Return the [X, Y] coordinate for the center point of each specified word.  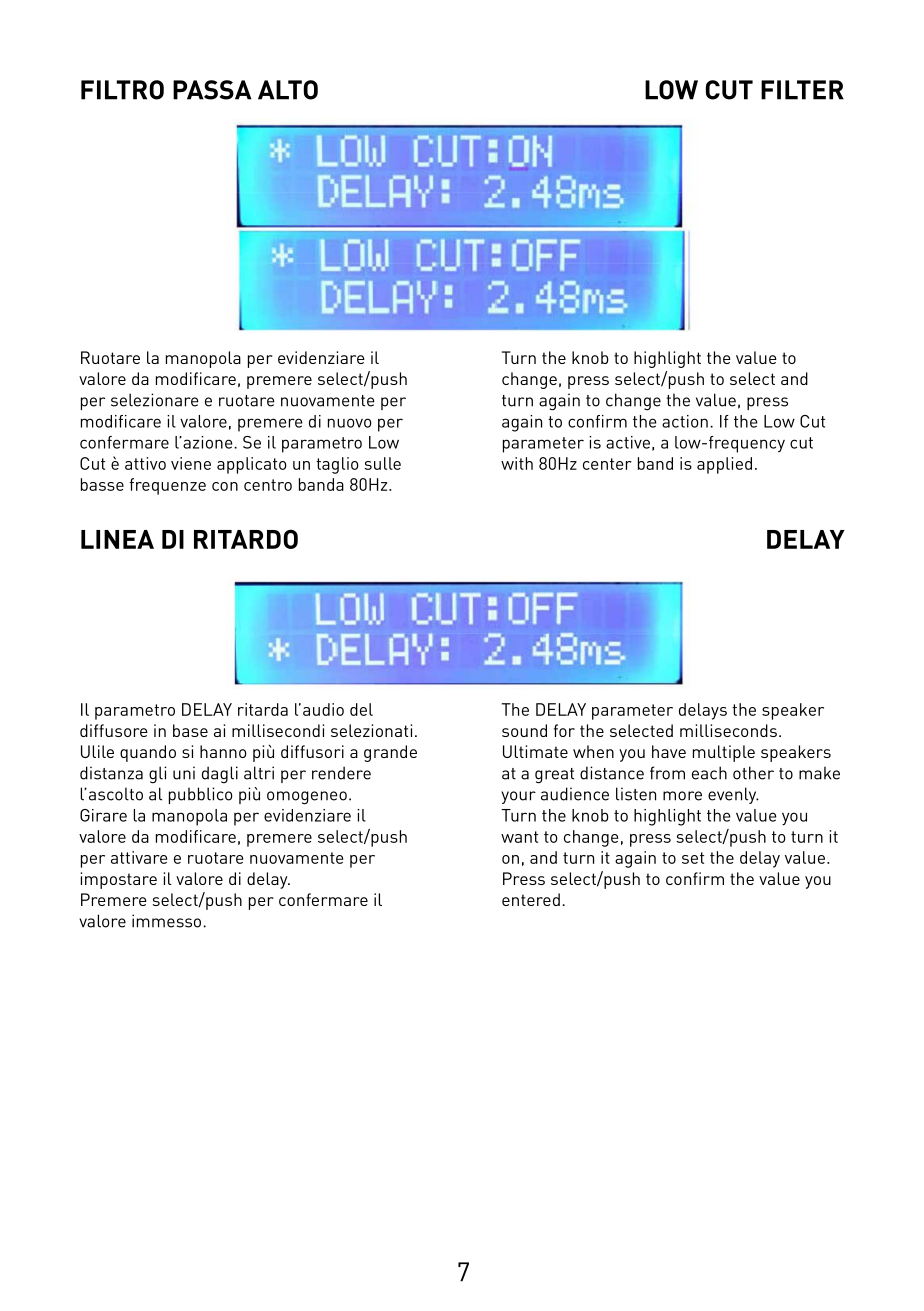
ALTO [288, 90]
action [685, 421]
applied [724, 465]
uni [184, 773]
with [517, 463]
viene [191, 463]
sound [524, 730]
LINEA [117, 539]
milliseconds [728, 730]
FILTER [802, 90]
